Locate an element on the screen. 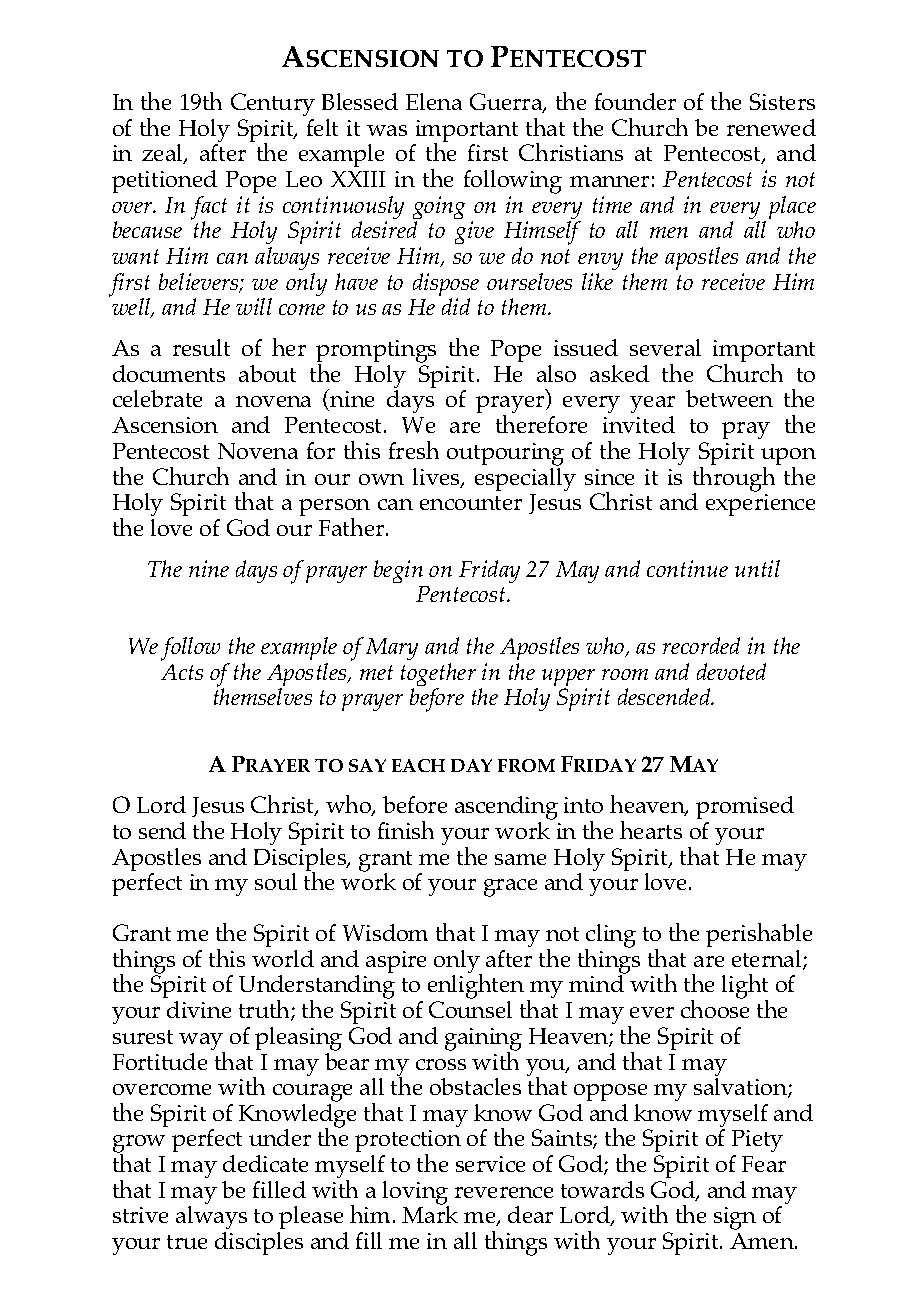 This screenshot has height=1308, width=924. promised is located at coordinates (745, 809).
